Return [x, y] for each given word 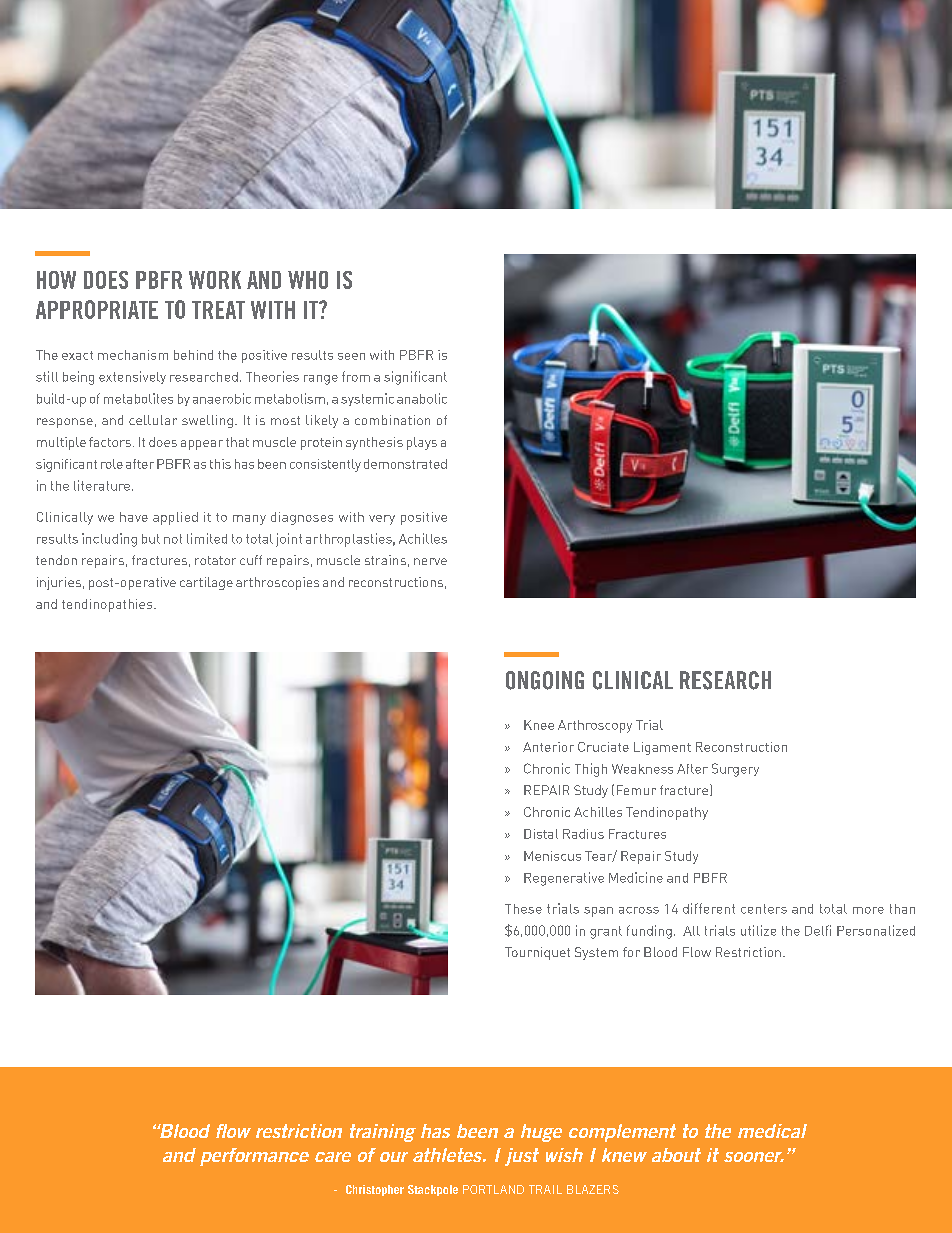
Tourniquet [537, 953]
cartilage [206, 583]
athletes [448, 1155]
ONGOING [545, 680]
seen [351, 356]
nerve [430, 561]
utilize [758, 930]
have [134, 517]
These [523, 909]
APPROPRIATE [97, 309]
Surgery [735, 770]
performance [254, 1157]
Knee [539, 725]
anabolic [422, 398]
